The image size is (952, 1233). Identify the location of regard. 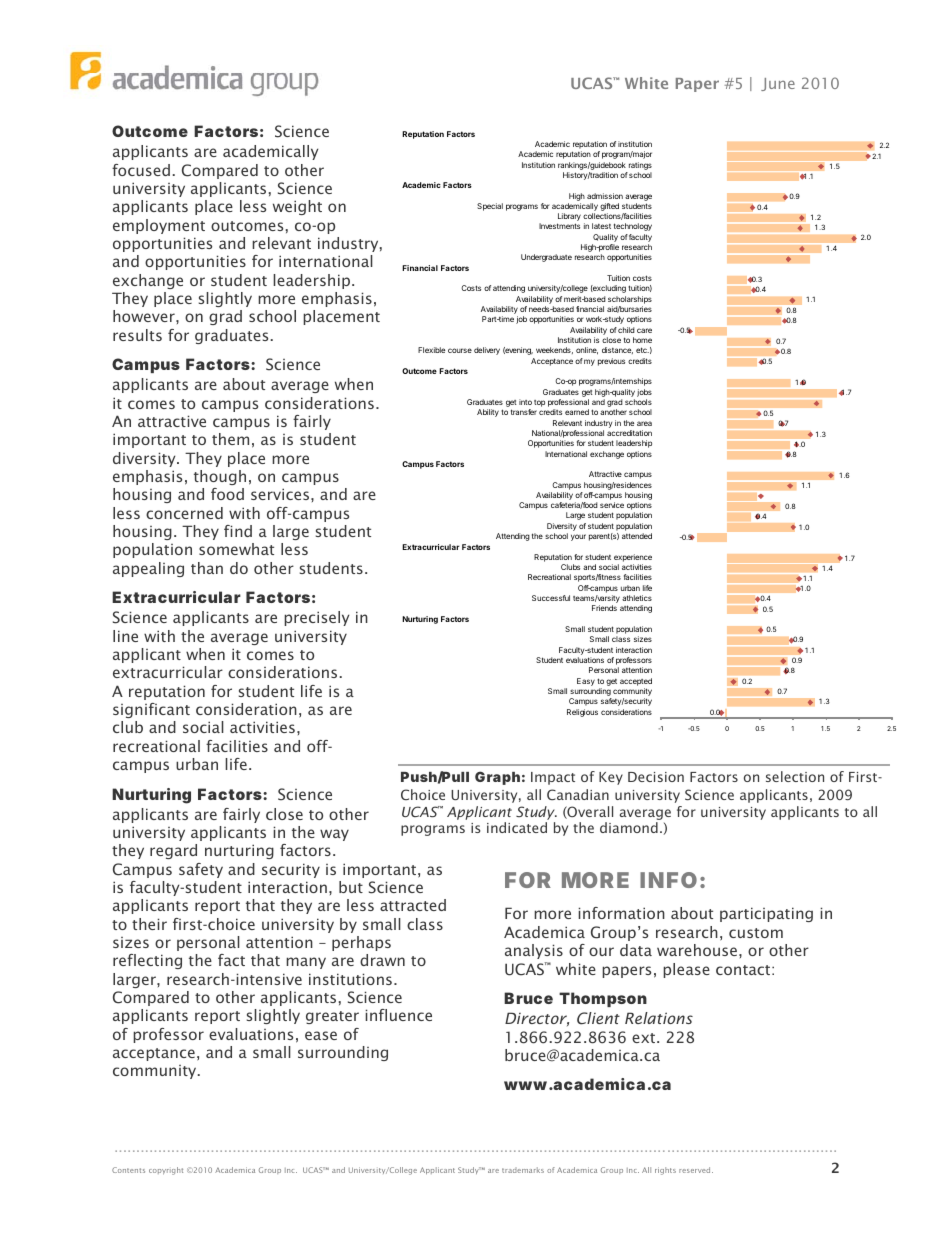
(173, 851).
